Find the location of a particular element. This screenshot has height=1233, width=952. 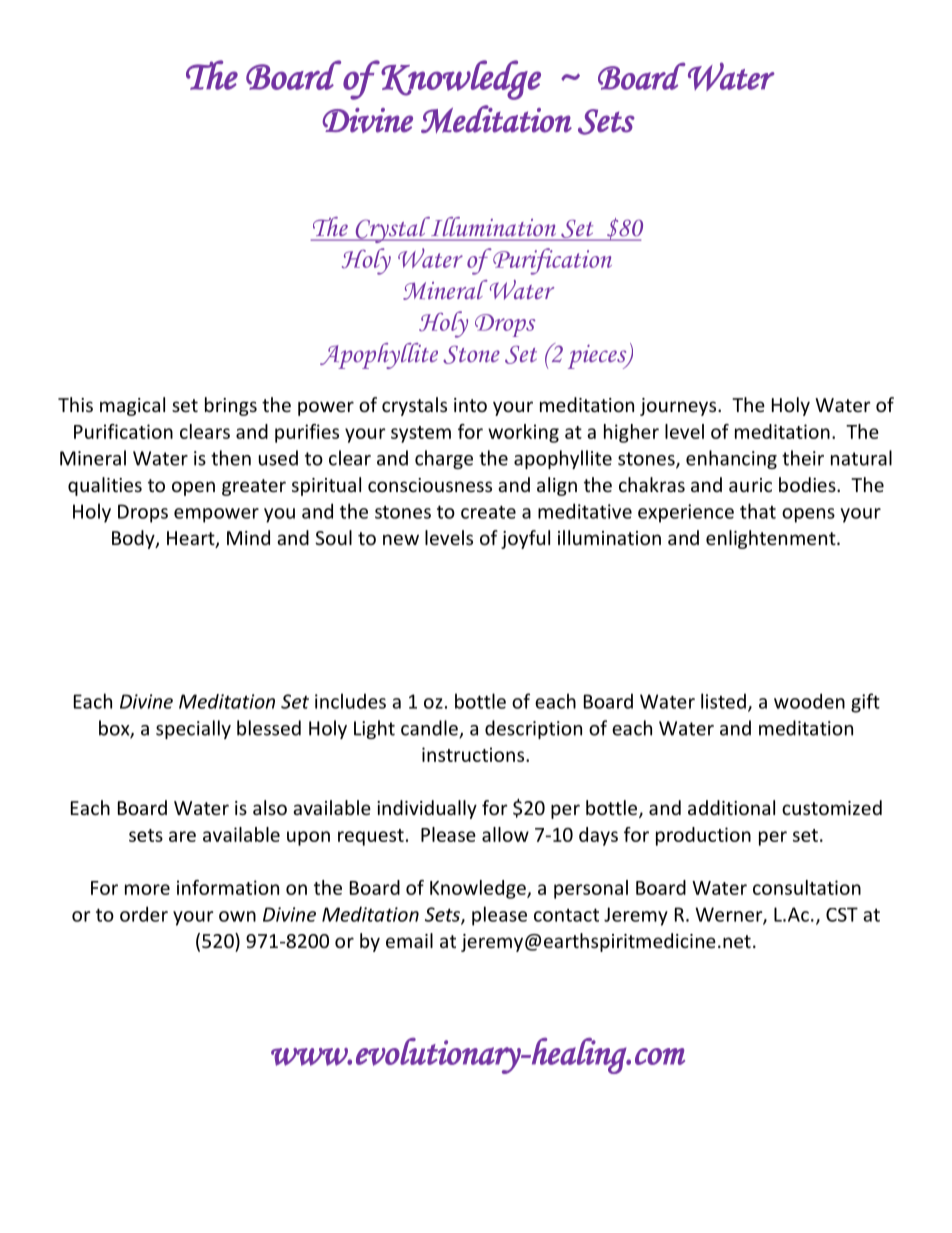

wooden is located at coordinates (809, 701).
